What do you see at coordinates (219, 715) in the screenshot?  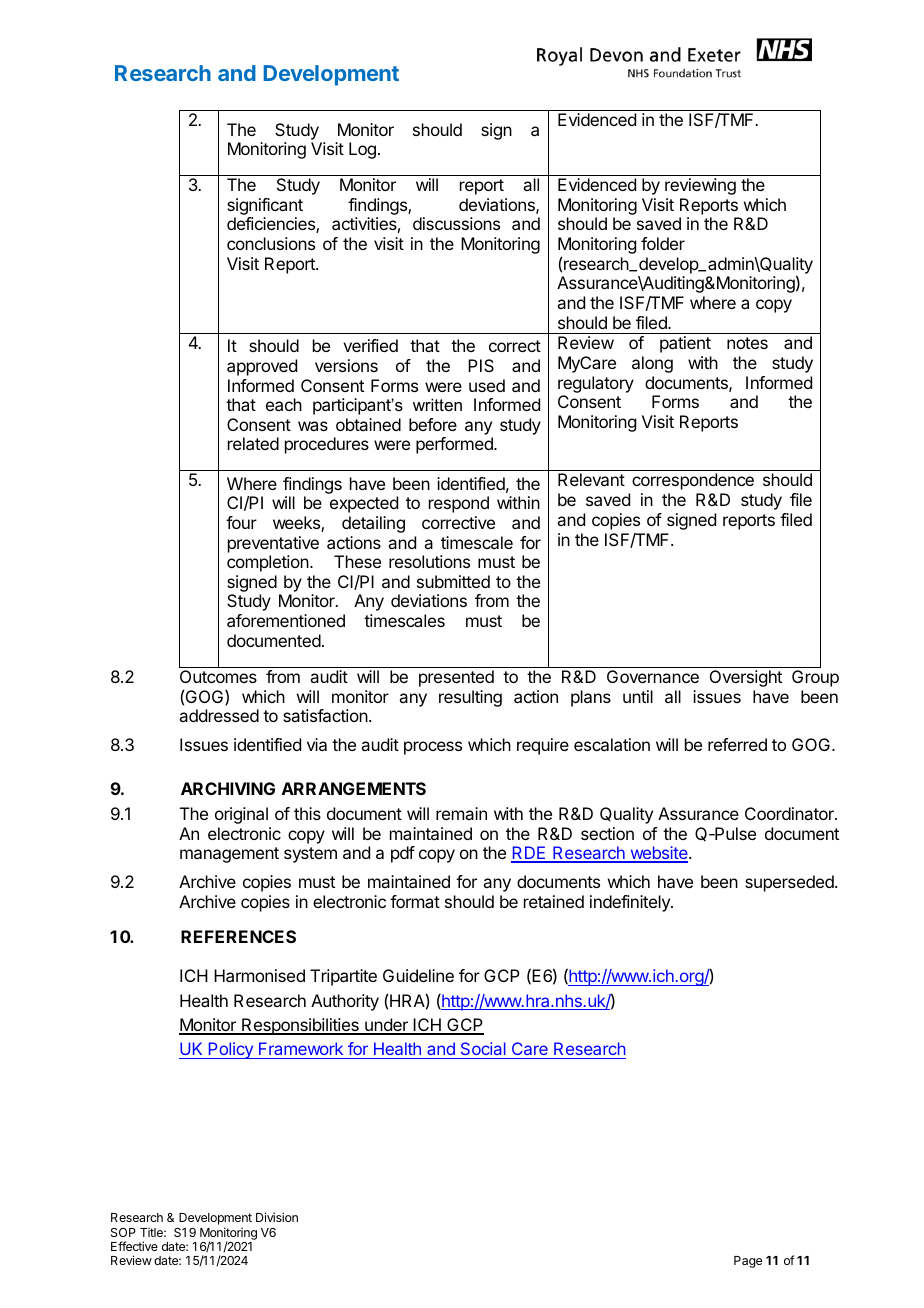 I see `addressed` at bounding box center [219, 715].
